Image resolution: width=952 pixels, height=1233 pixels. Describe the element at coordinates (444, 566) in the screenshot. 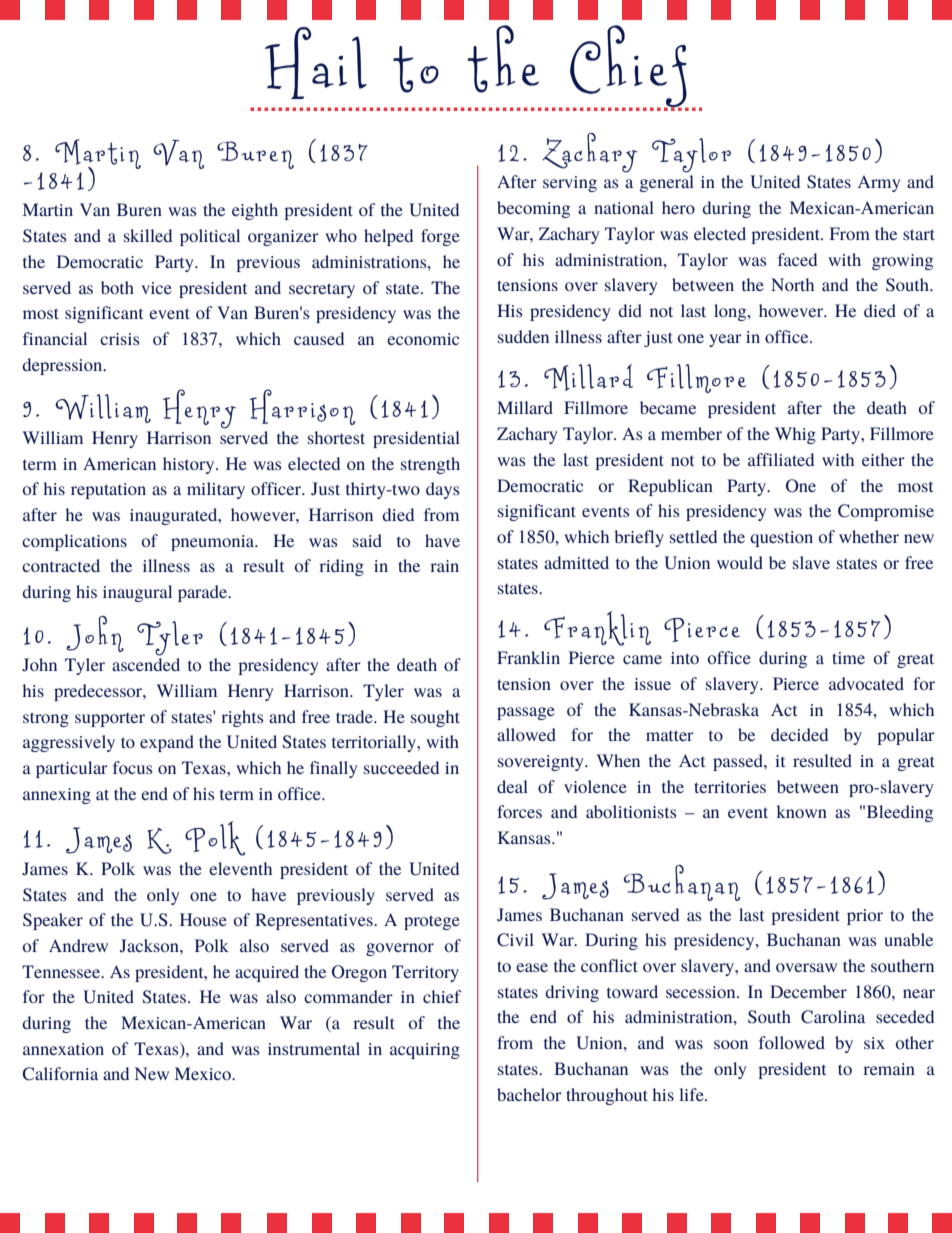

I see `rain` at that location.
